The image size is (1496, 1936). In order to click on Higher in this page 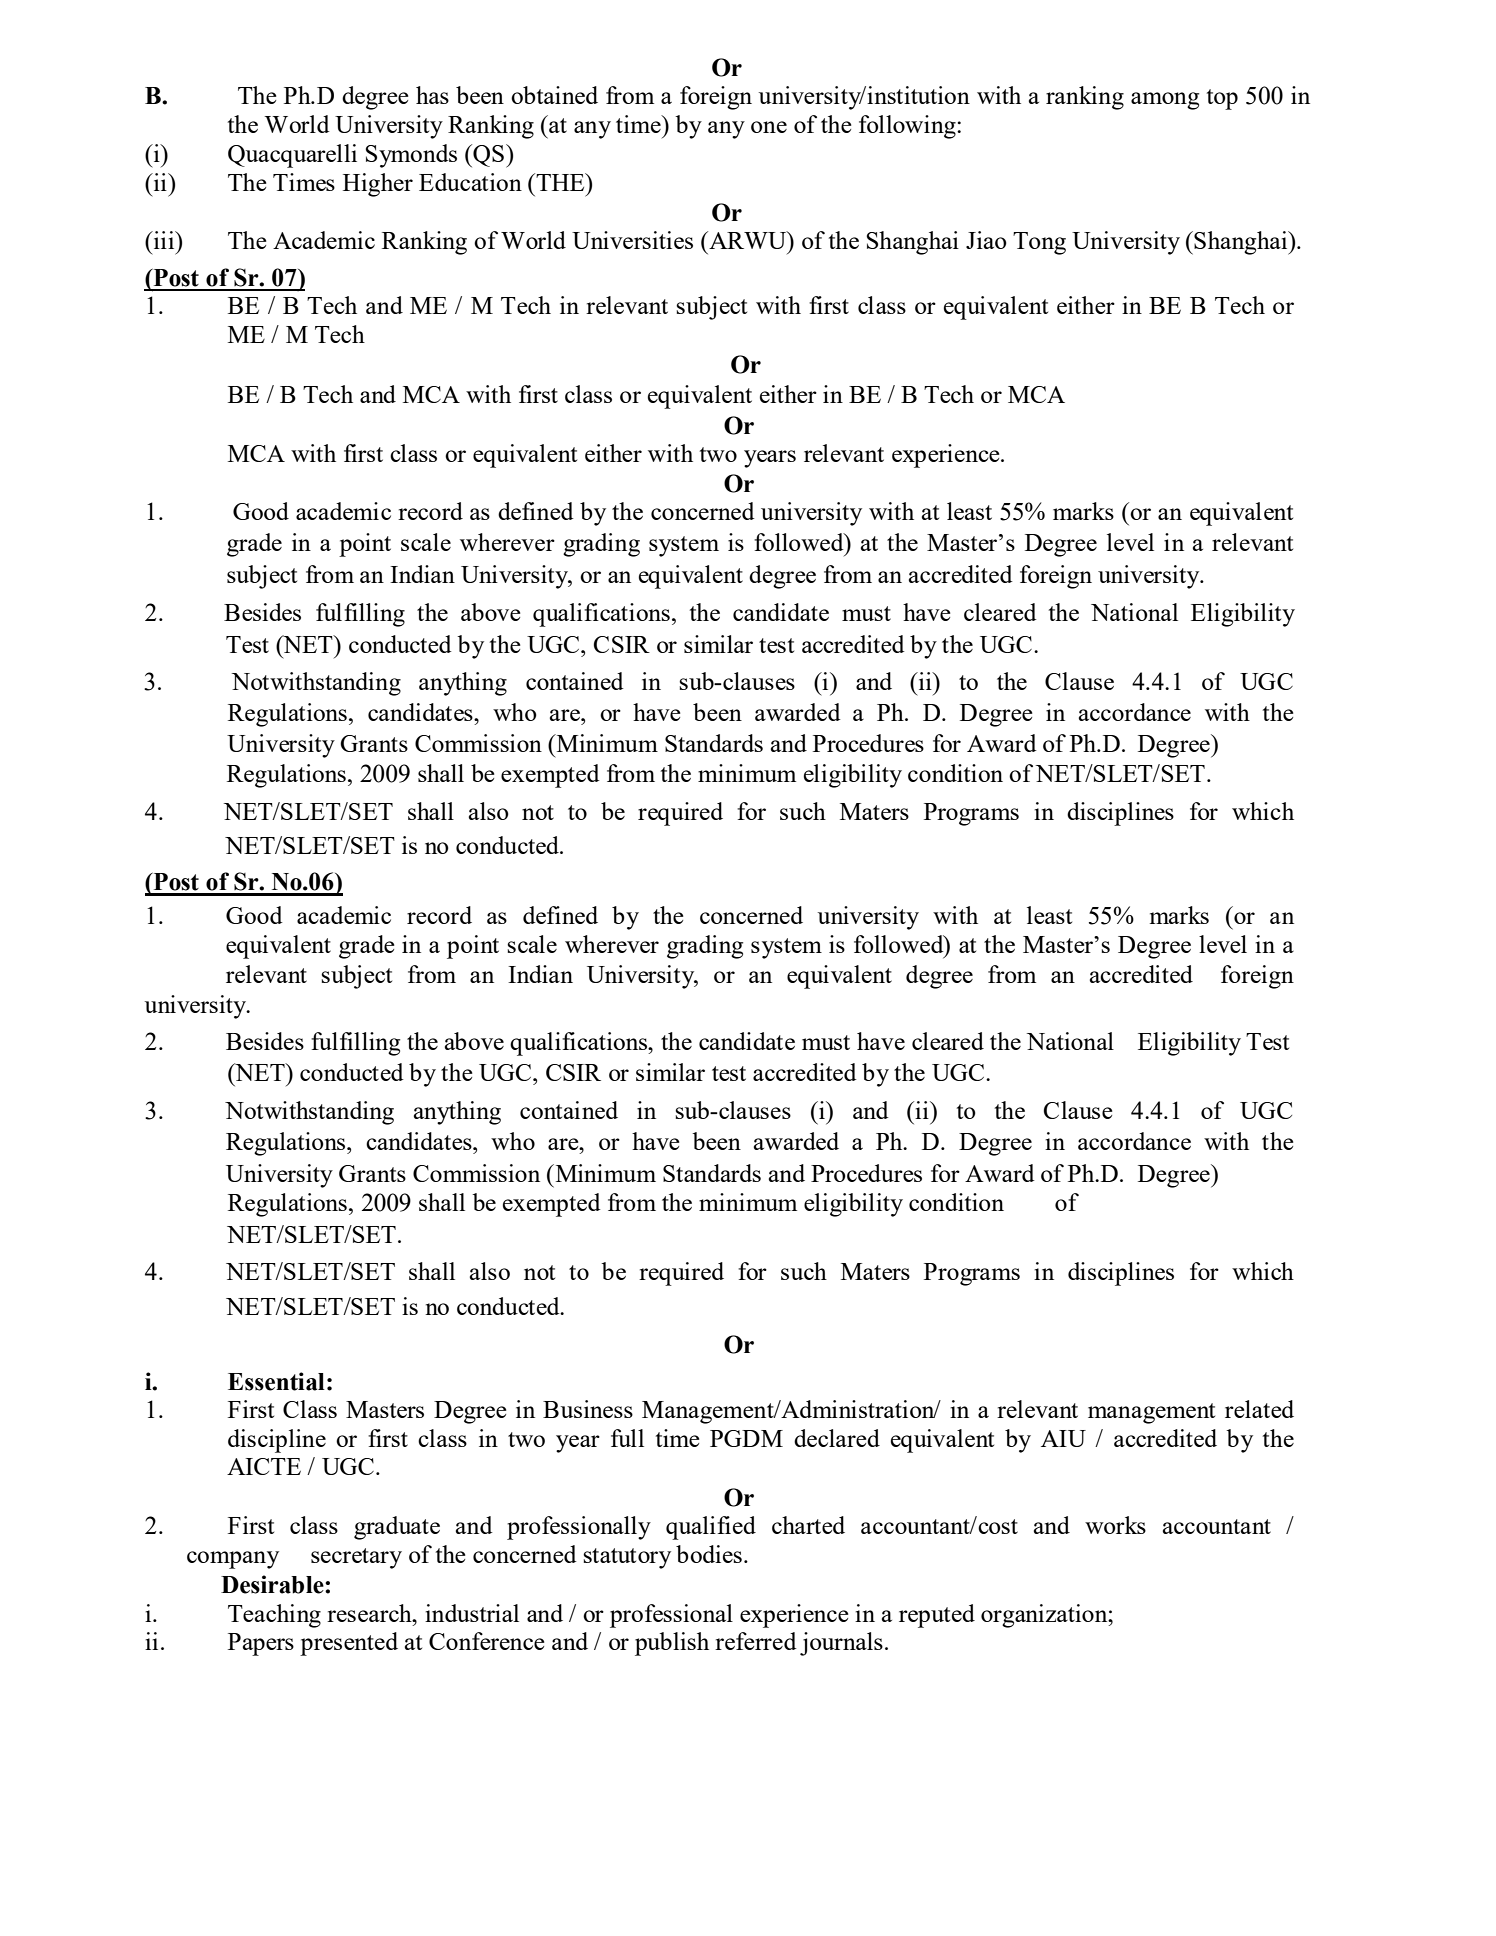, I will do `click(378, 185)`.
